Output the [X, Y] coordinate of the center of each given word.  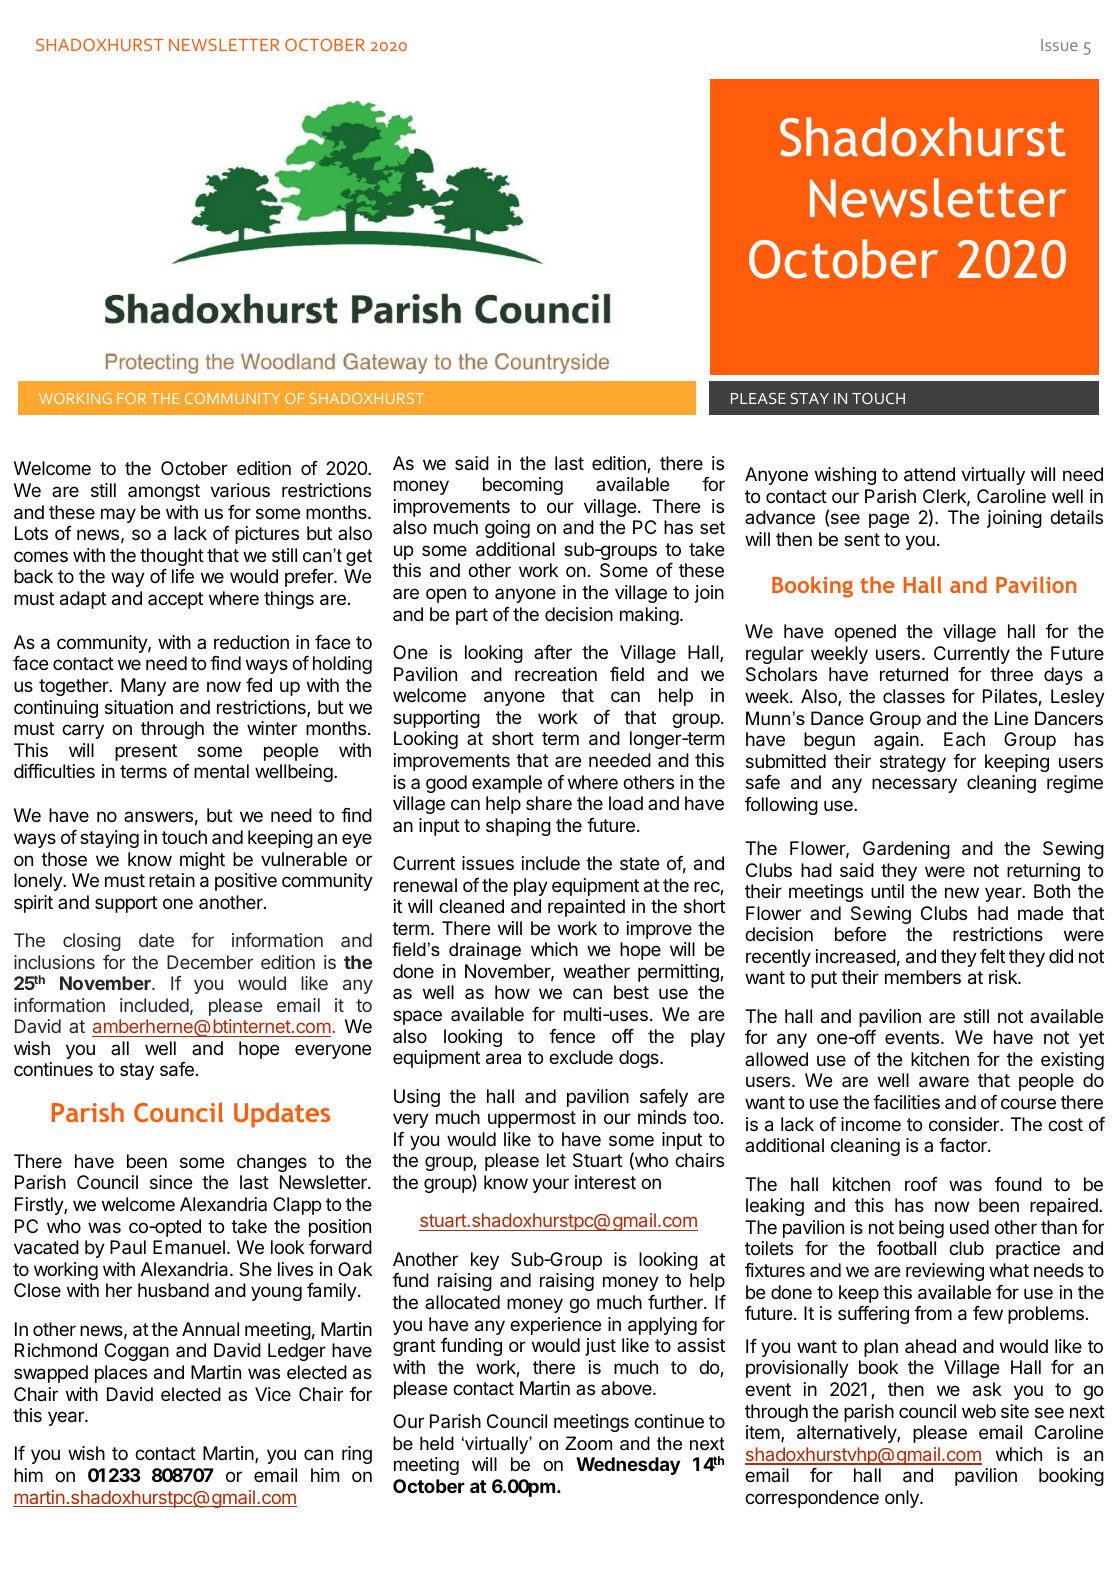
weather [596, 971]
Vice [273, 1394]
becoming [523, 486]
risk [1004, 977]
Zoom [588, 1443]
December [210, 962]
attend [929, 474]
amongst [164, 492]
